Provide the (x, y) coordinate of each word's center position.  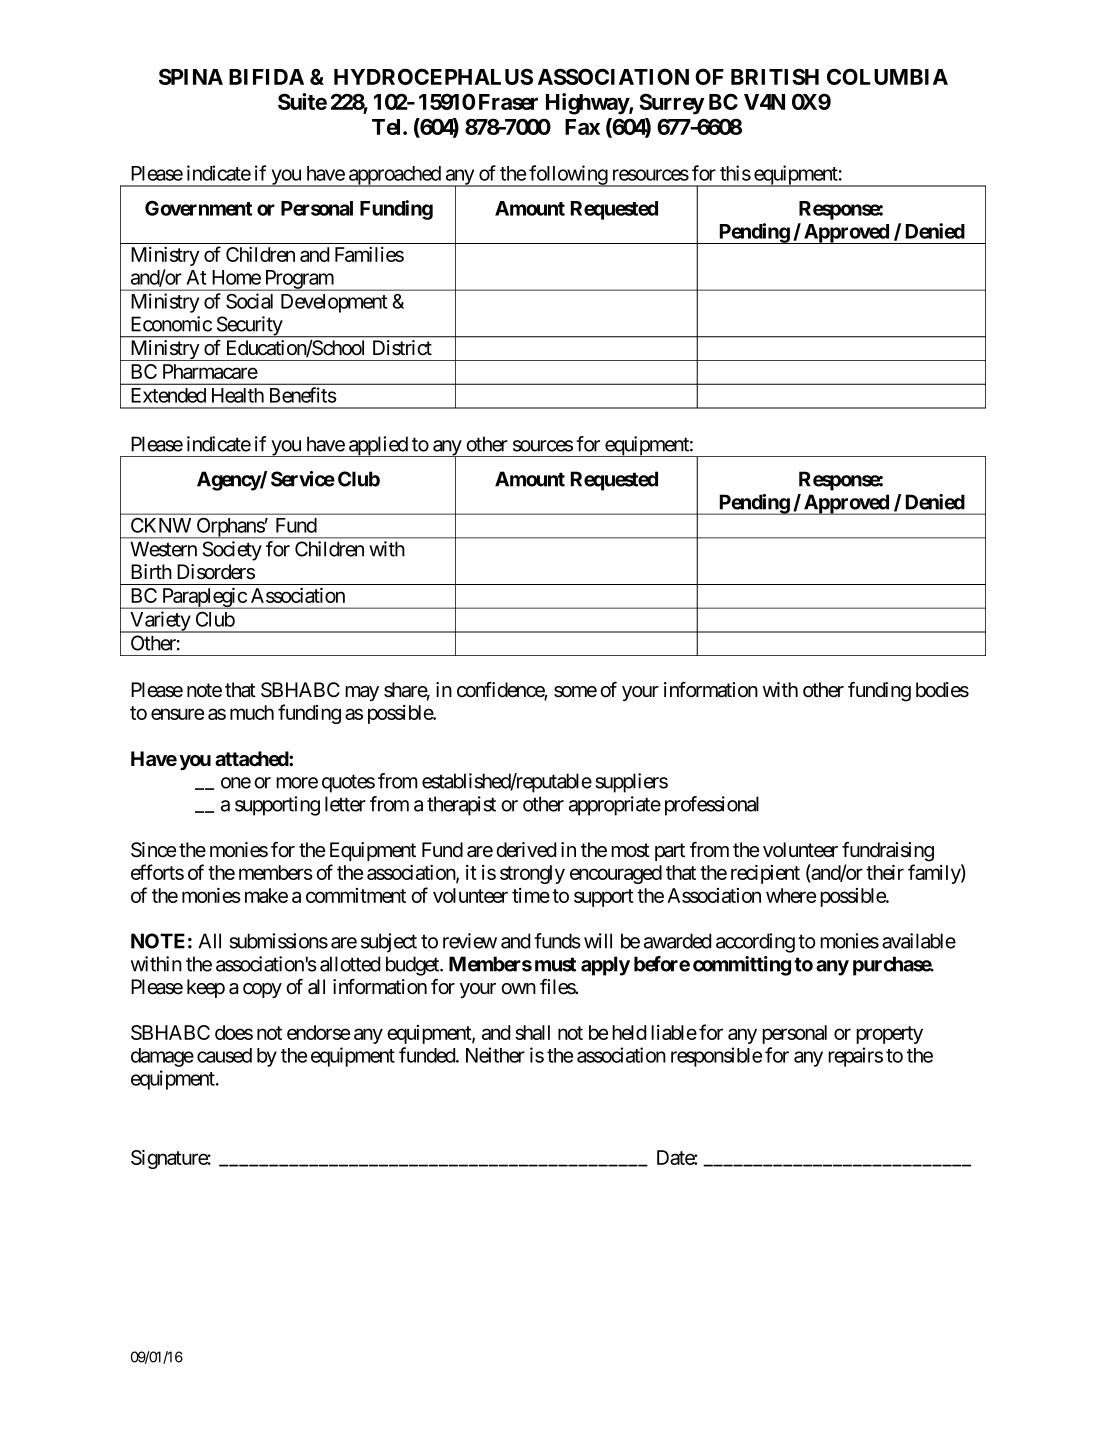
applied (378, 446)
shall (532, 1032)
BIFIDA (266, 77)
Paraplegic (203, 598)
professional (712, 806)
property (889, 1035)
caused (224, 1055)
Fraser (508, 102)
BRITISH (775, 76)
